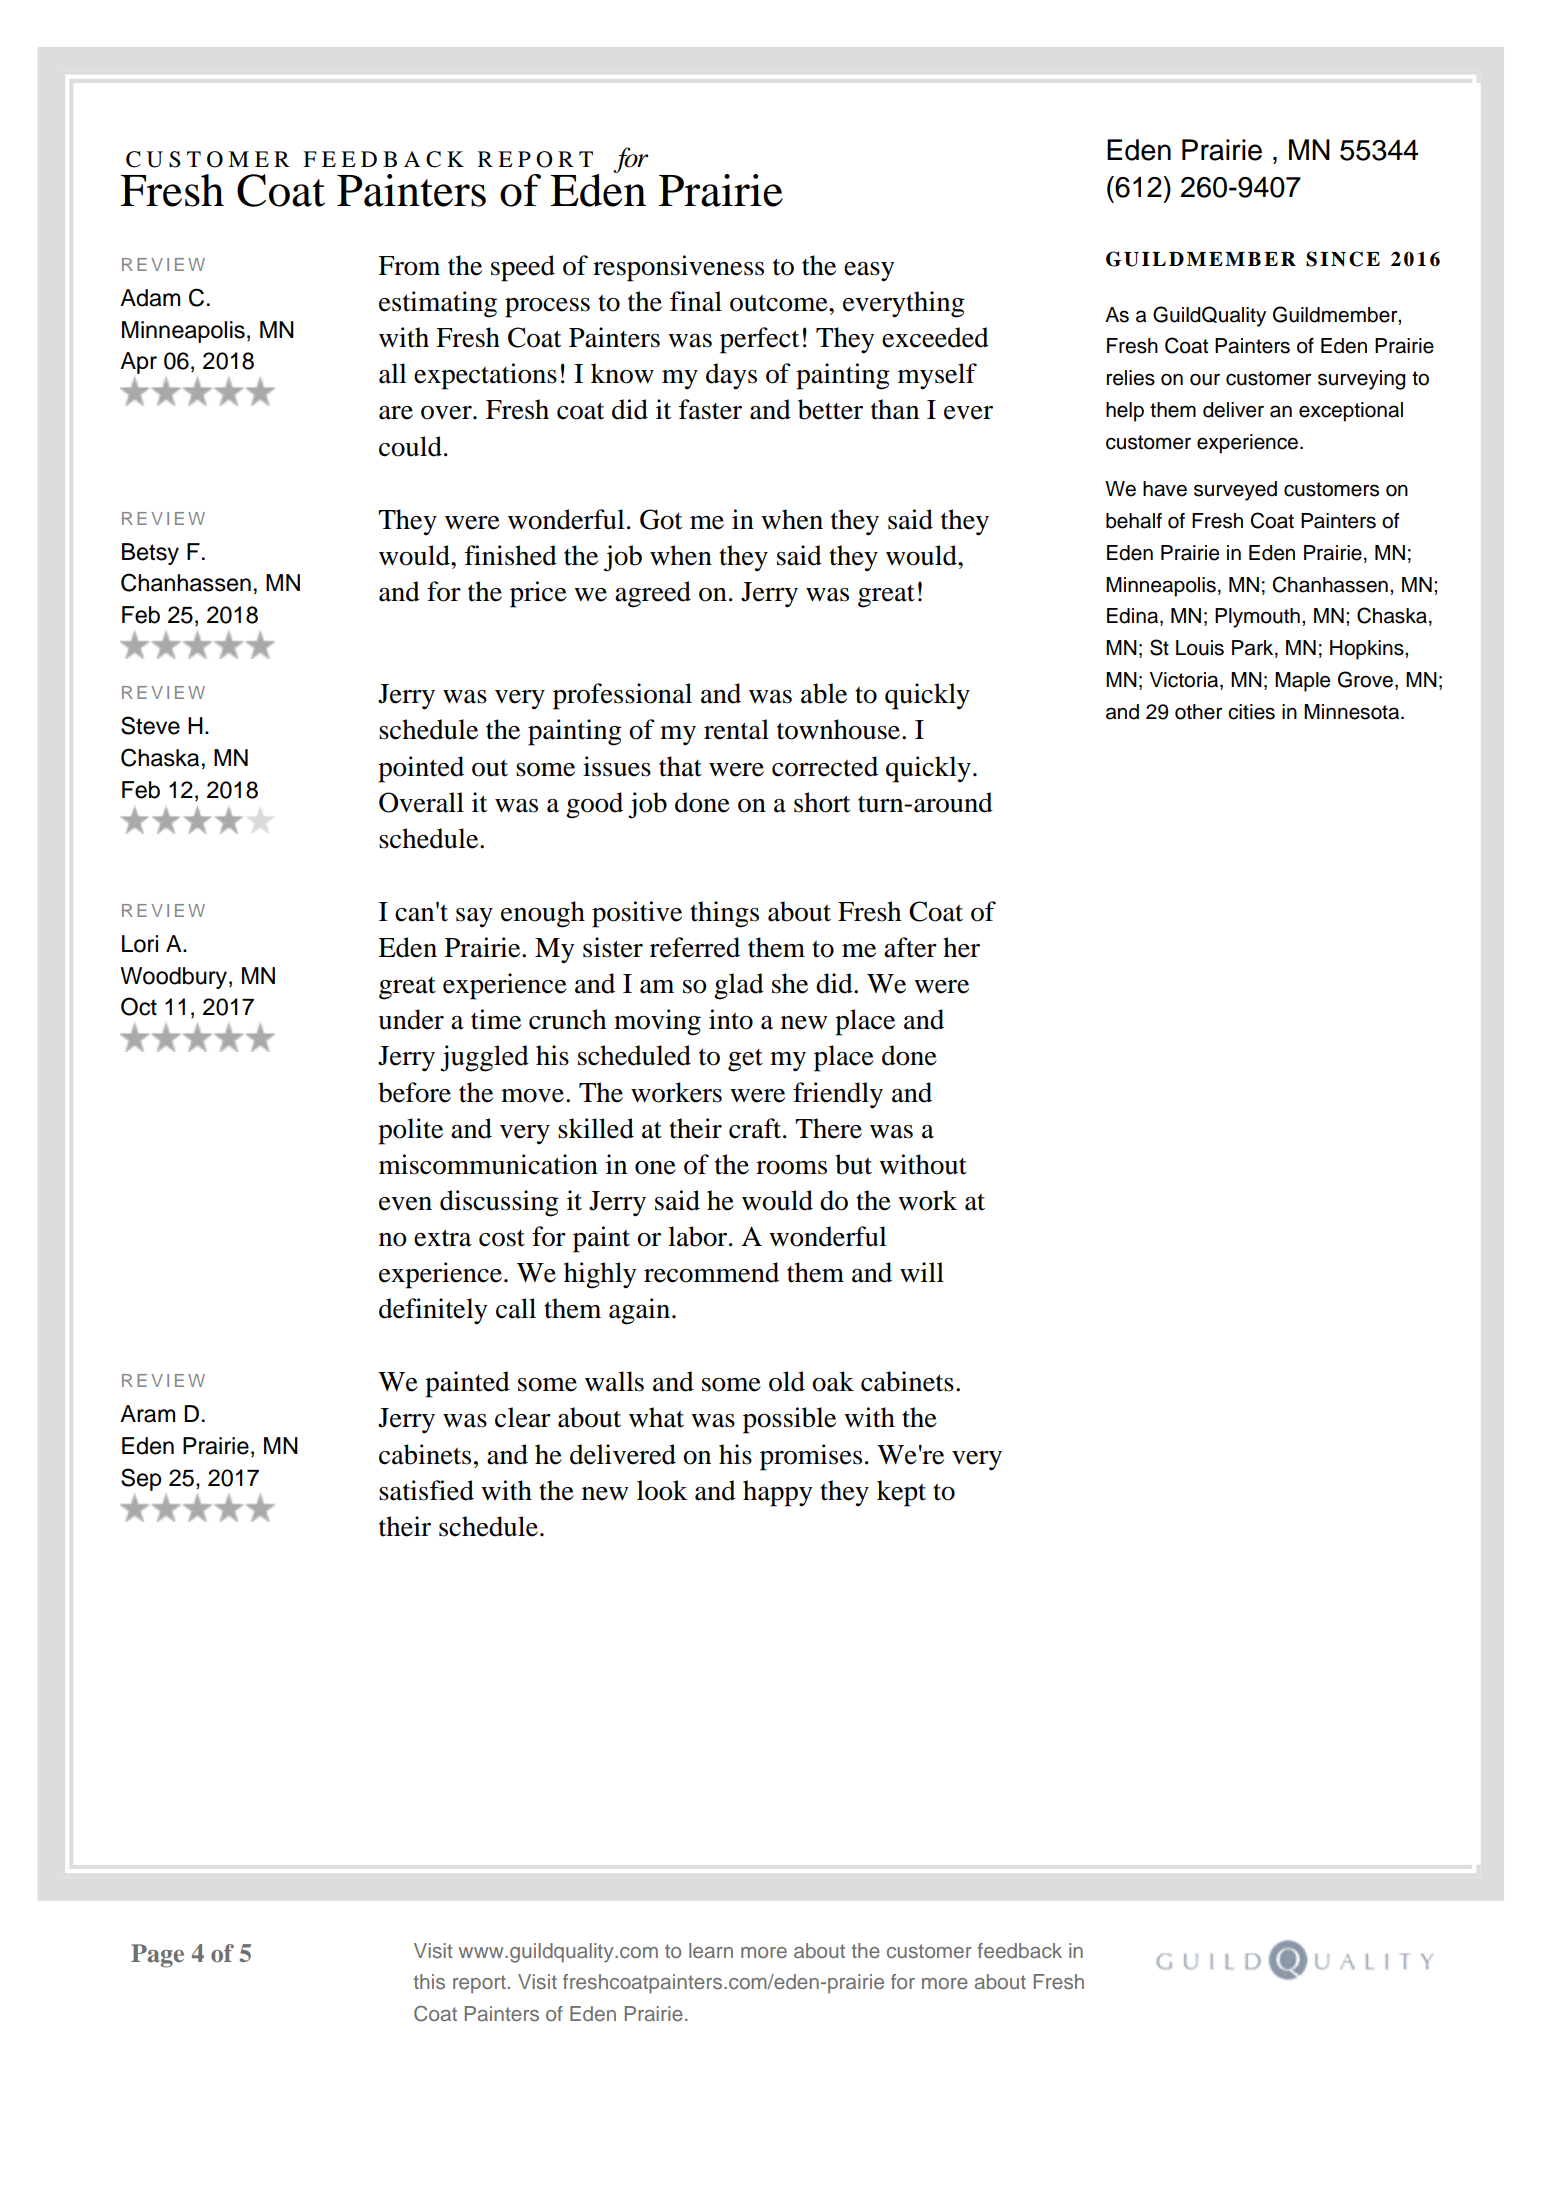 The width and height of the screenshot is (1551, 2193). I want to click on will, so click(922, 1272).
